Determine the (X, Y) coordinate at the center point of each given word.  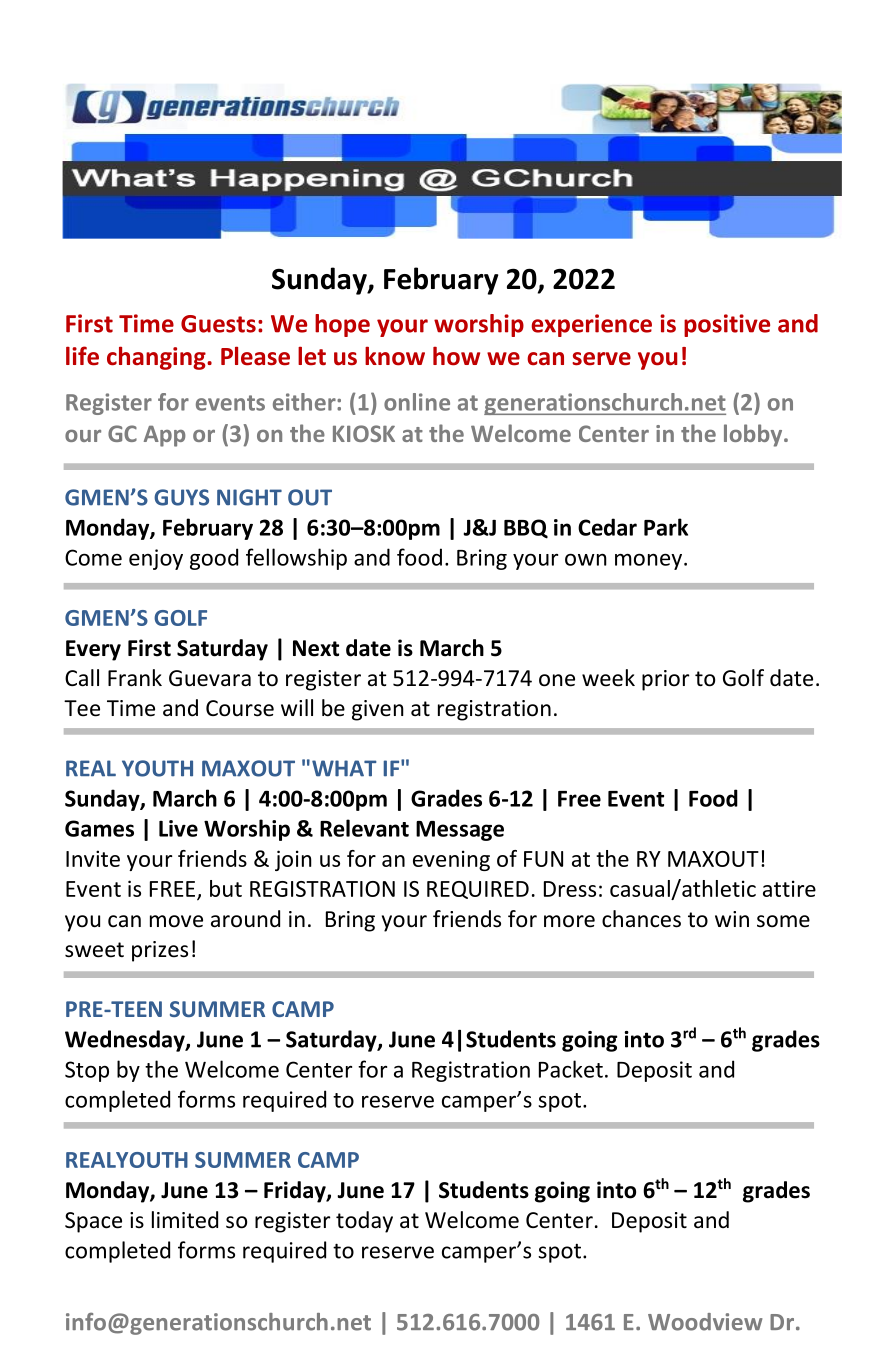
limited (185, 1220)
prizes (160, 951)
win (732, 919)
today (364, 1222)
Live (178, 828)
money (648, 561)
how (456, 356)
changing (157, 358)
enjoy (156, 559)
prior (666, 680)
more (569, 921)
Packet (571, 1069)
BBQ (526, 529)
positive (727, 325)
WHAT (344, 768)
